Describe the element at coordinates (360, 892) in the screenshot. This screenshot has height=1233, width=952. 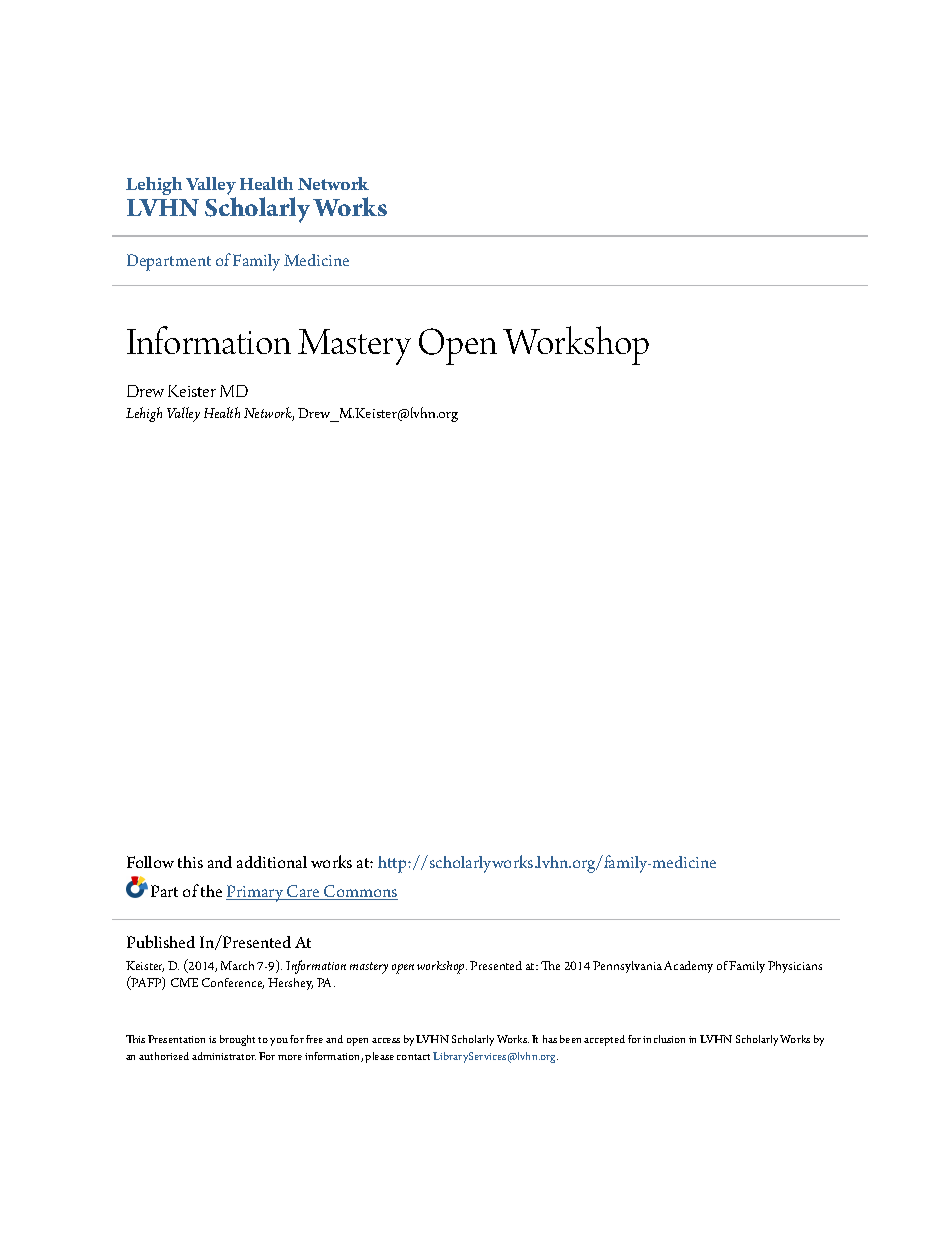
I see `Commons` at that location.
